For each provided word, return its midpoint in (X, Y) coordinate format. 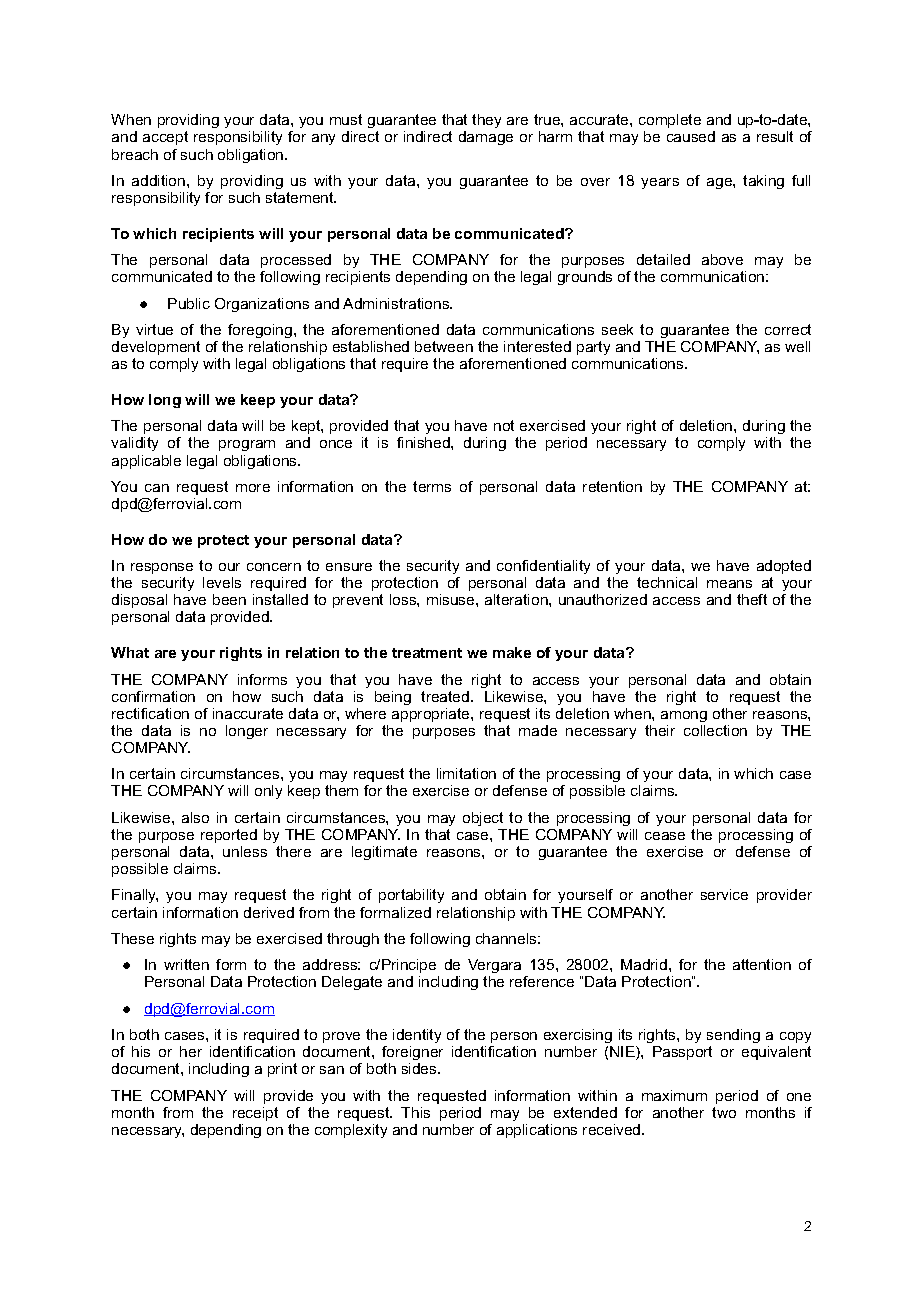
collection (715, 730)
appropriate (432, 715)
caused (691, 136)
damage (486, 138)
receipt (255, 1114)
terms (432, 486)
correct (788, 329)
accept (165, 138)
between (444, 346)
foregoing (260, 331)
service (724, 894)
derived (269, 912)
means (729, 584)
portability (411, 896)
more (253, 488)
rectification (150, 713)
